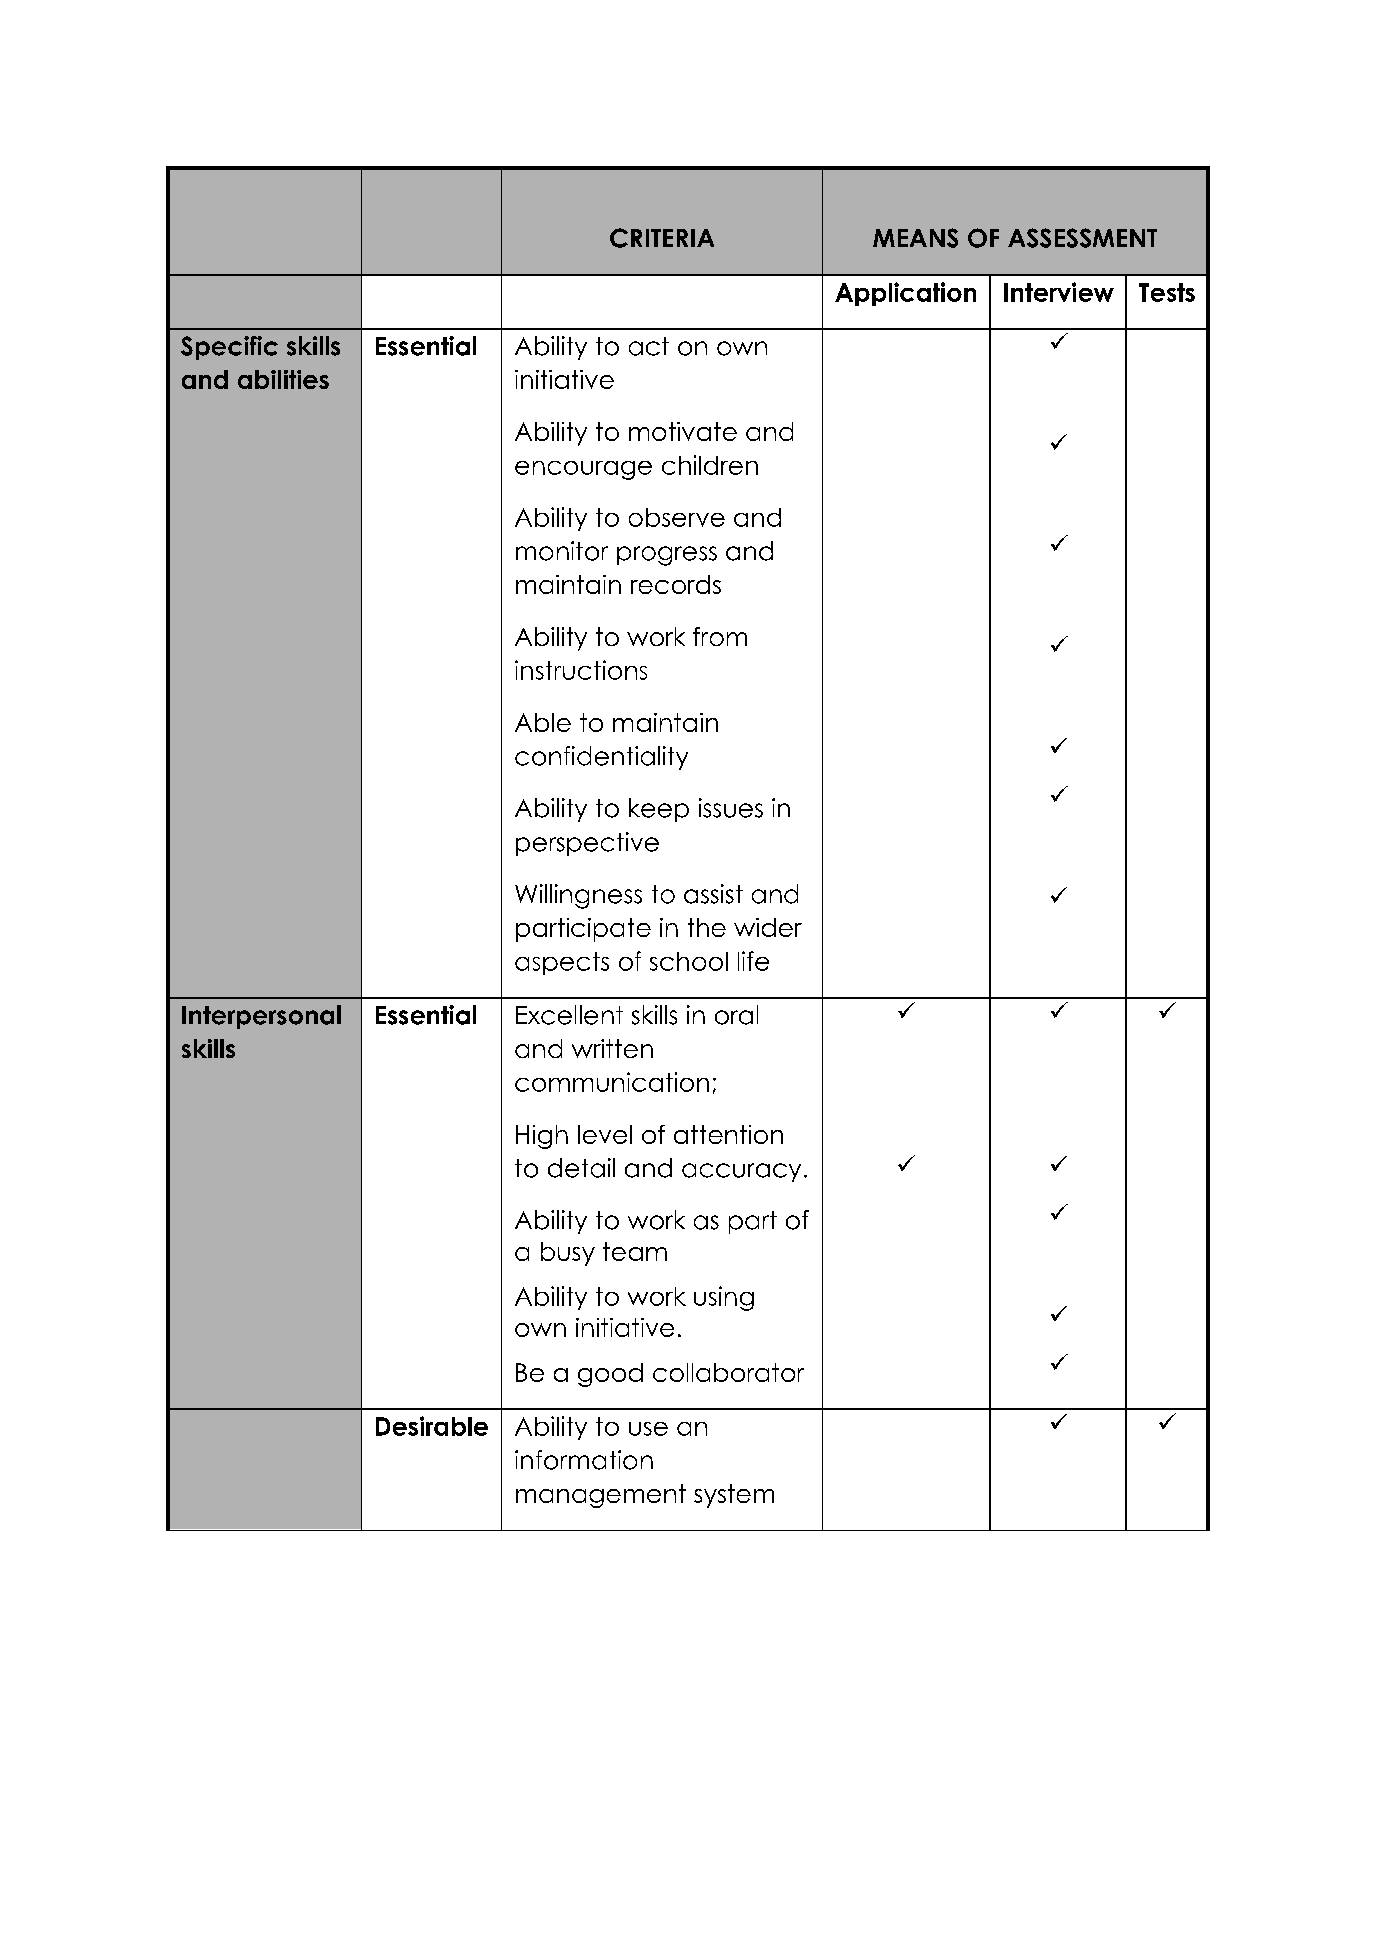  What do you see at coordinates (584, 1460) in the image?
I see `information` at bounding box center [584, 1460].
